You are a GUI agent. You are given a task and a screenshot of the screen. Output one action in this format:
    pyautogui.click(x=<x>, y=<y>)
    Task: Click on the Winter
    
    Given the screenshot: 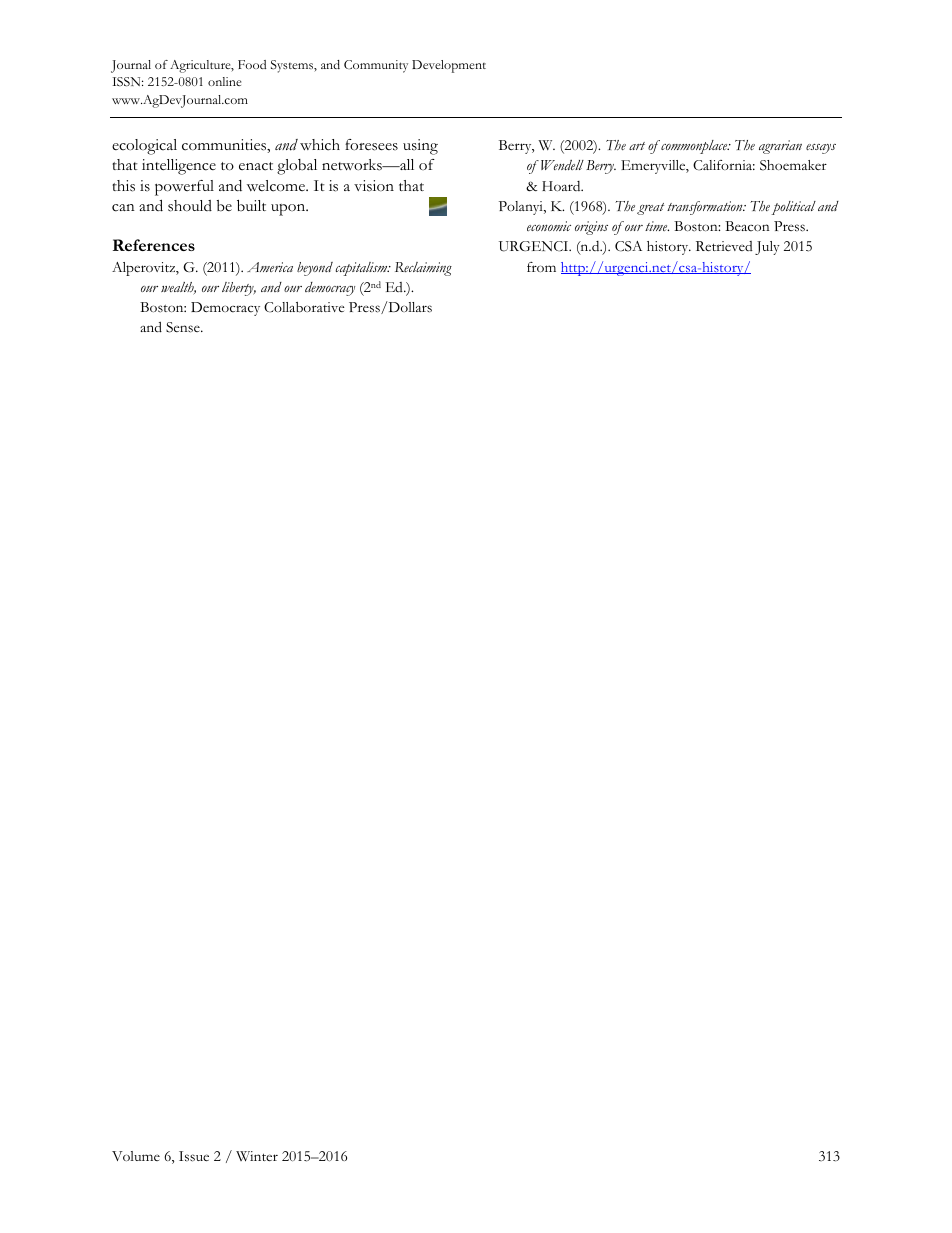 What is the action you would take?
    pyautogui.click(x=257, y=1156)
